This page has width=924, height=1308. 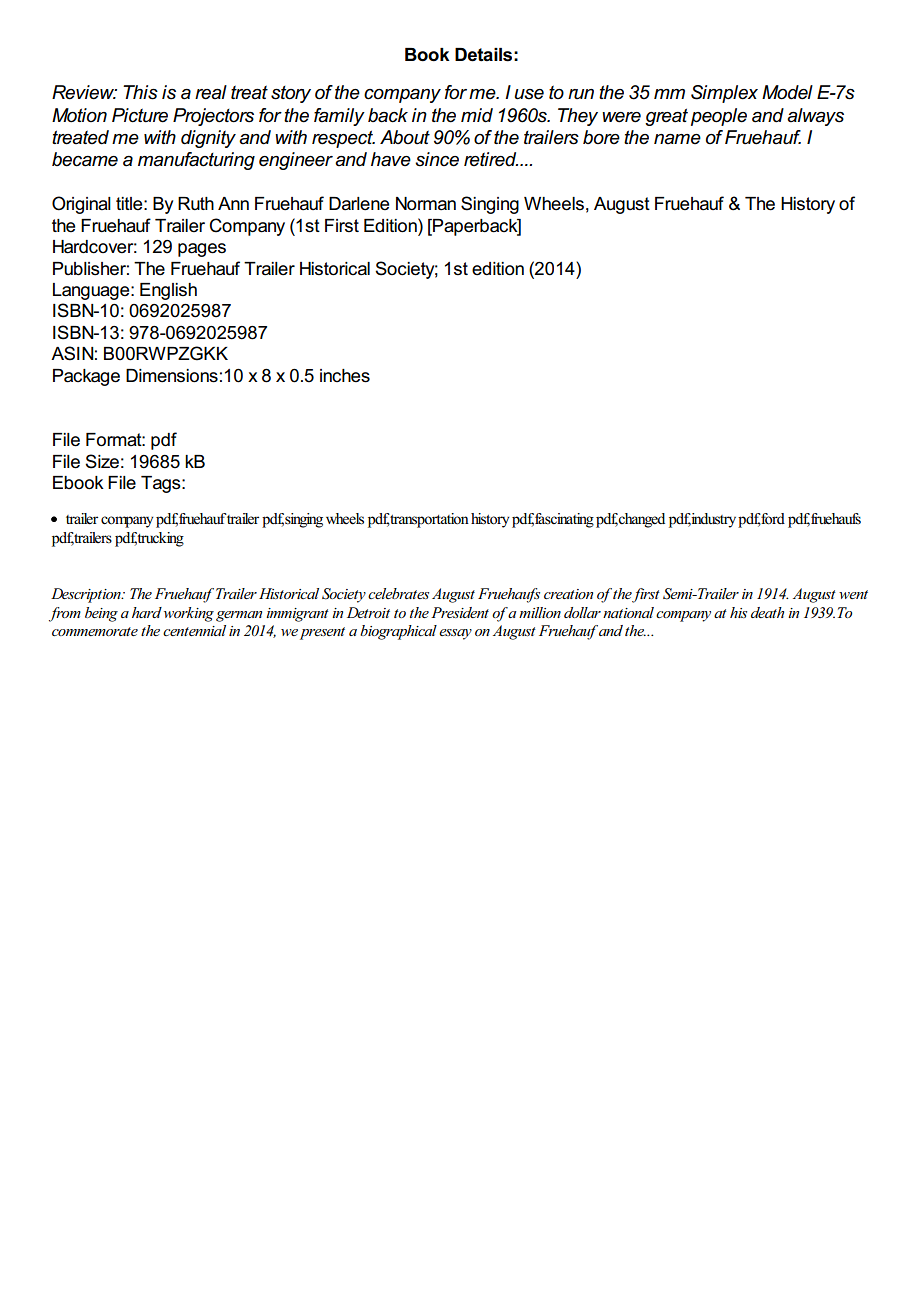 What do you see at coordinates (719, 117) in the page?
I see `people` at bounding box center [719, 117].
